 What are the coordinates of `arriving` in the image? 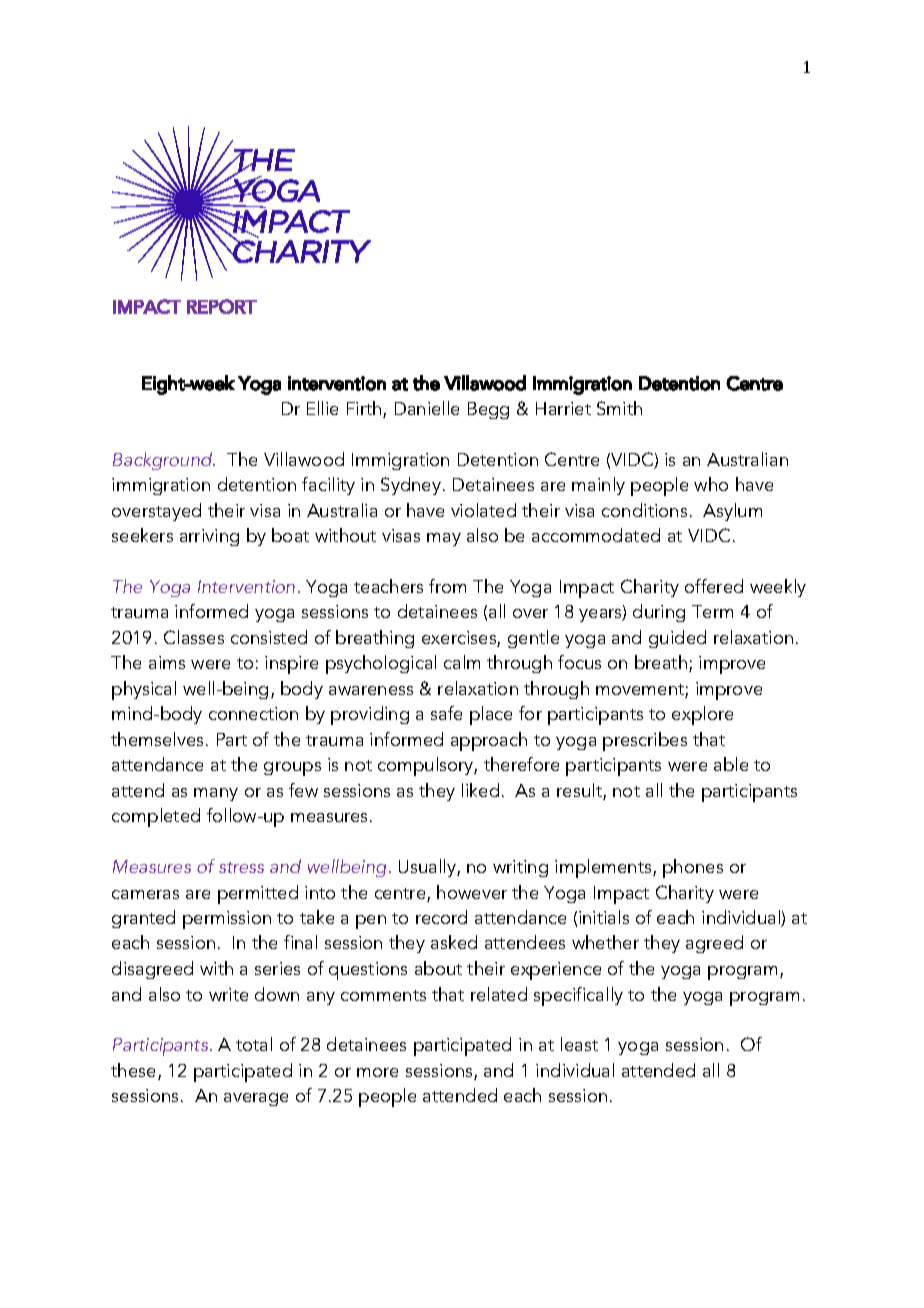 It's located at (209, 537).
